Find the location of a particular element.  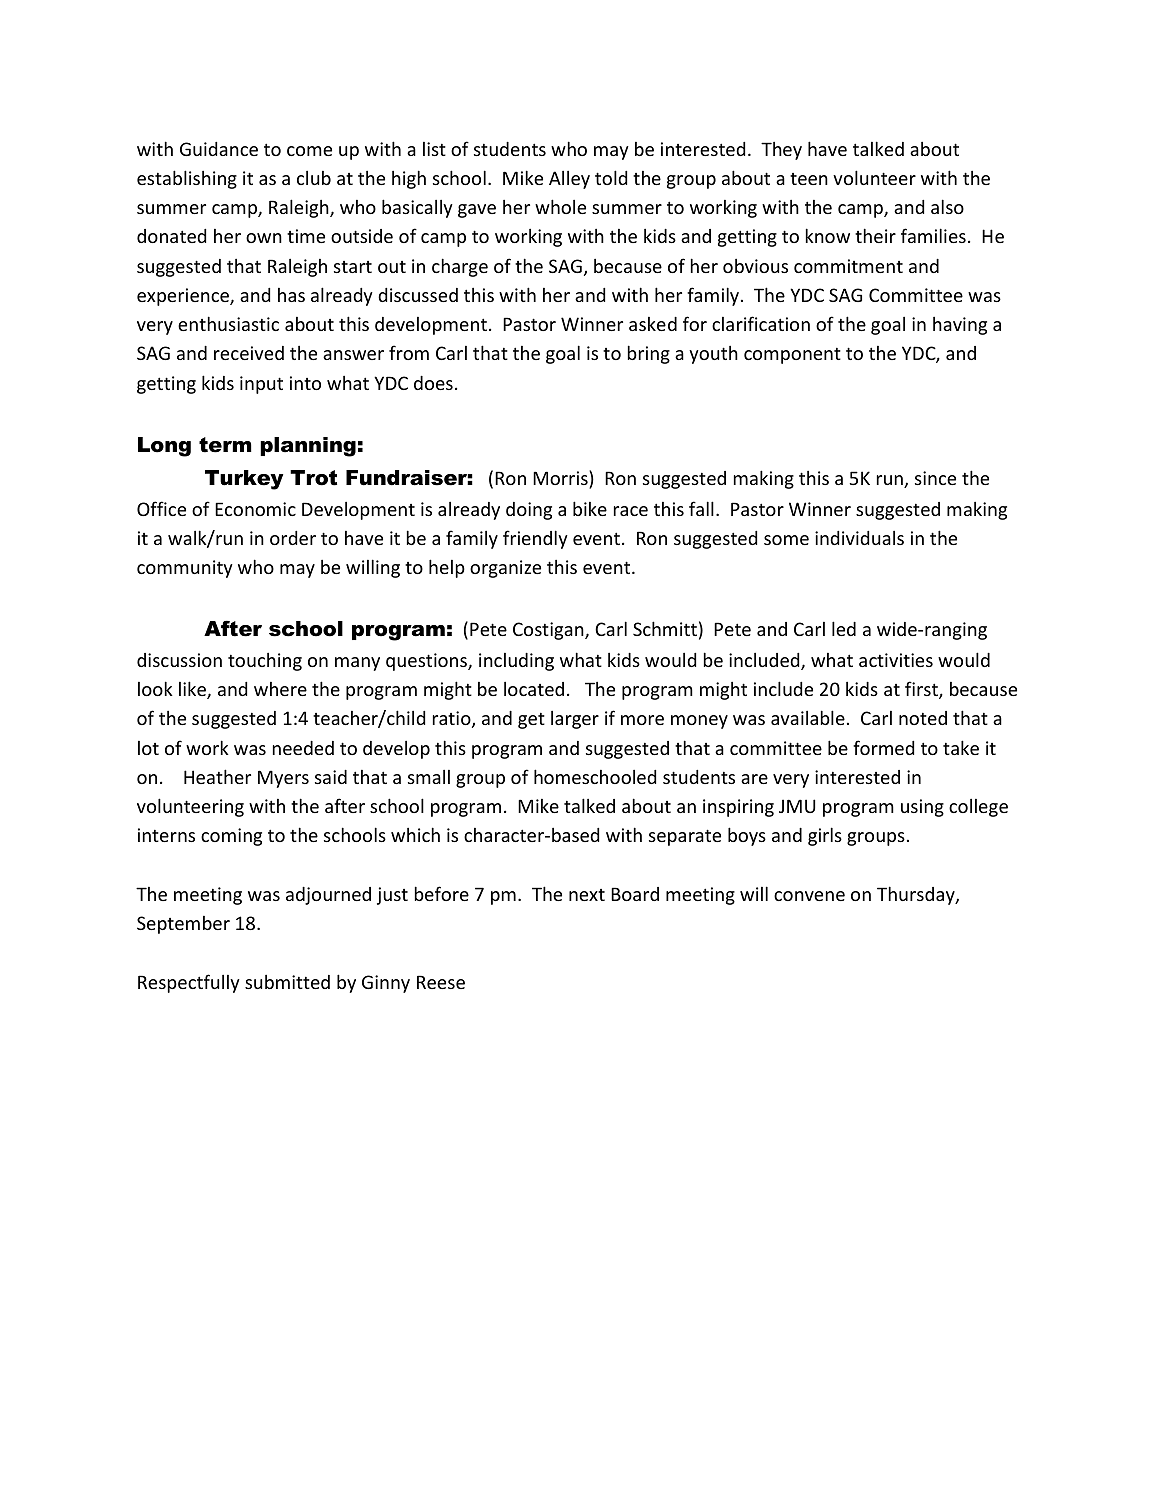

individuals is located at coordinates (859, 538).
